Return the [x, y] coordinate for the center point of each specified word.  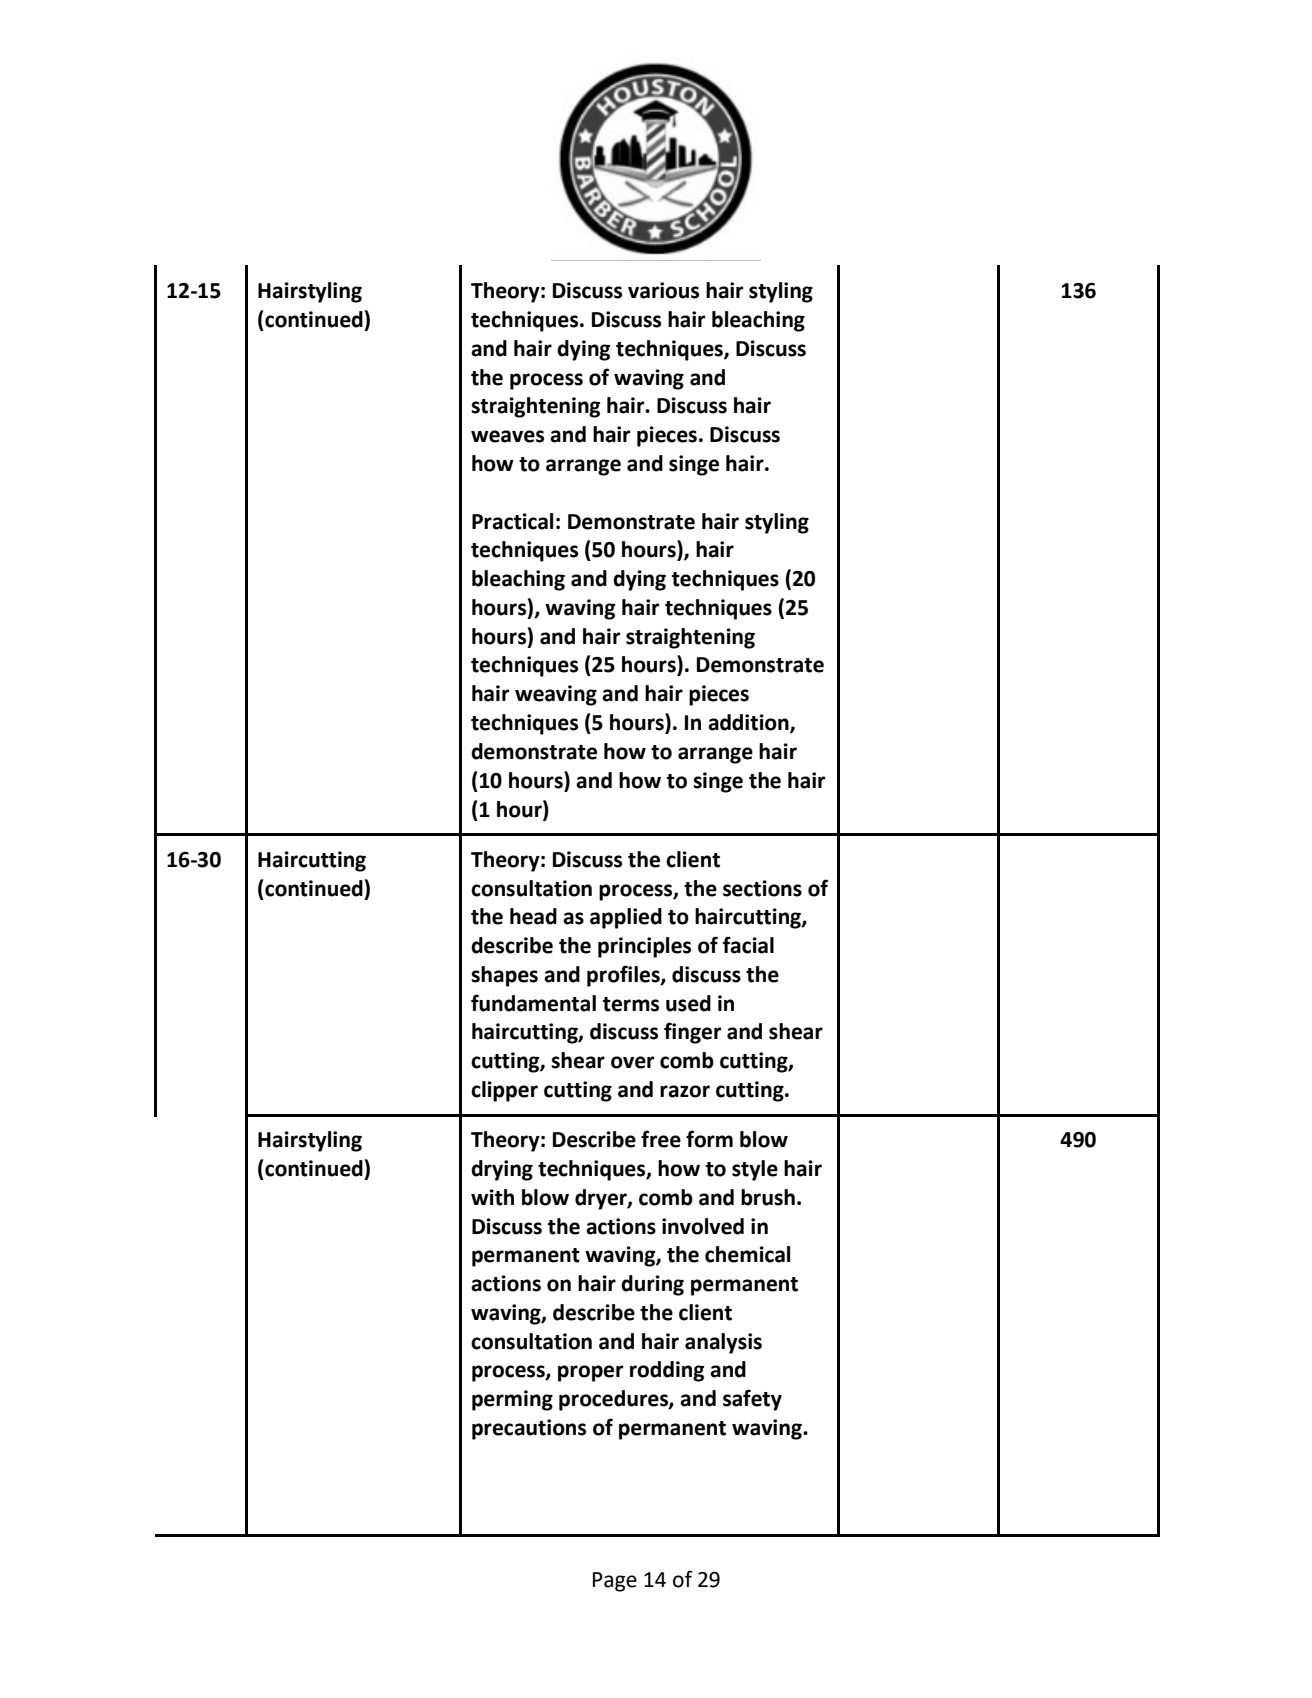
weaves [507, 436]
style [755, 1170]
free [661, 1139]
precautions [529, 1429]
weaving [556, 695]
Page [615, 1582]
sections [762, 888]
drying [502, 1170]
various [663, 290]
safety [752, 1400]
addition [749, 723]
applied [626, 918]
